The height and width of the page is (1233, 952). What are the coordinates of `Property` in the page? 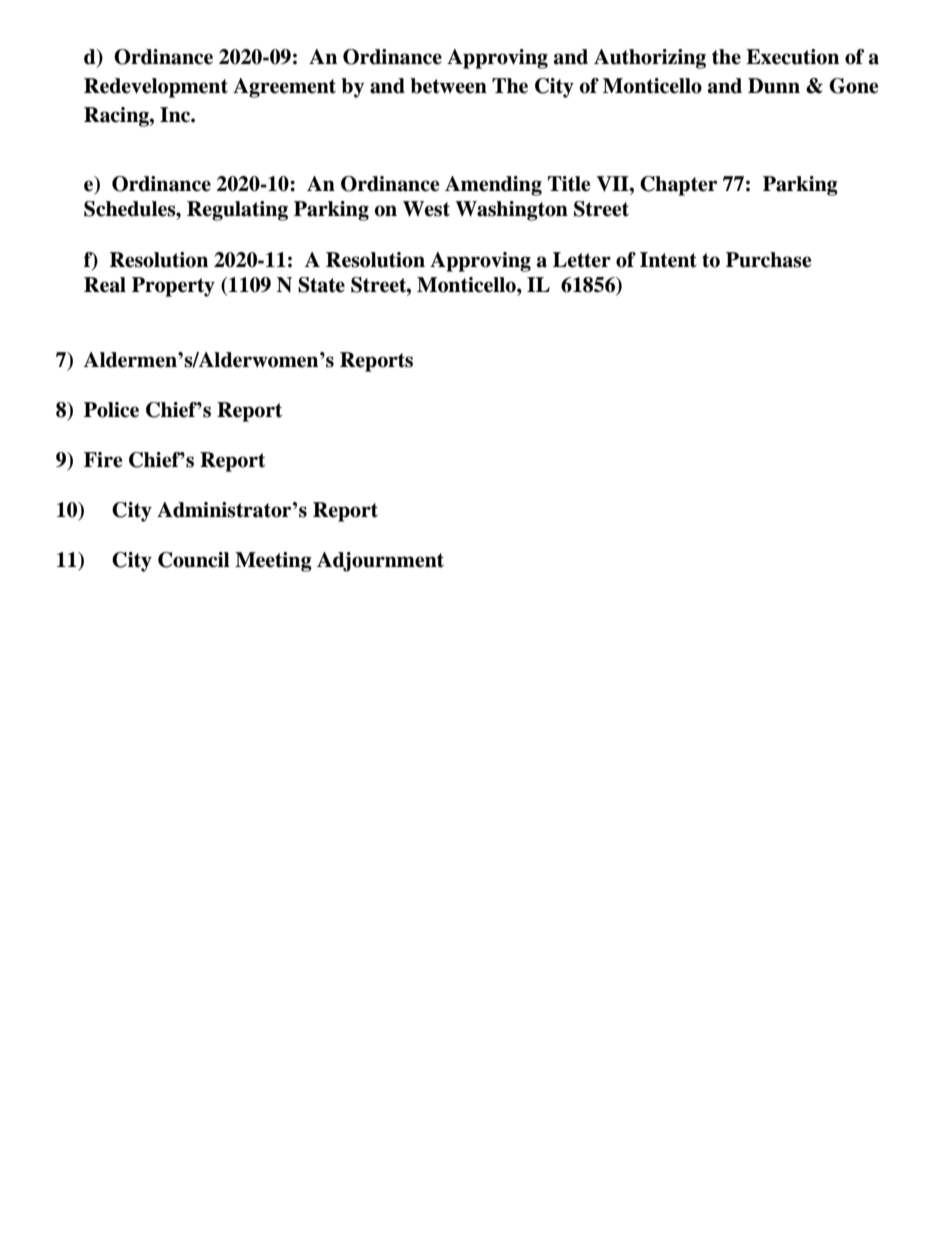 It's located at (173, 287).
